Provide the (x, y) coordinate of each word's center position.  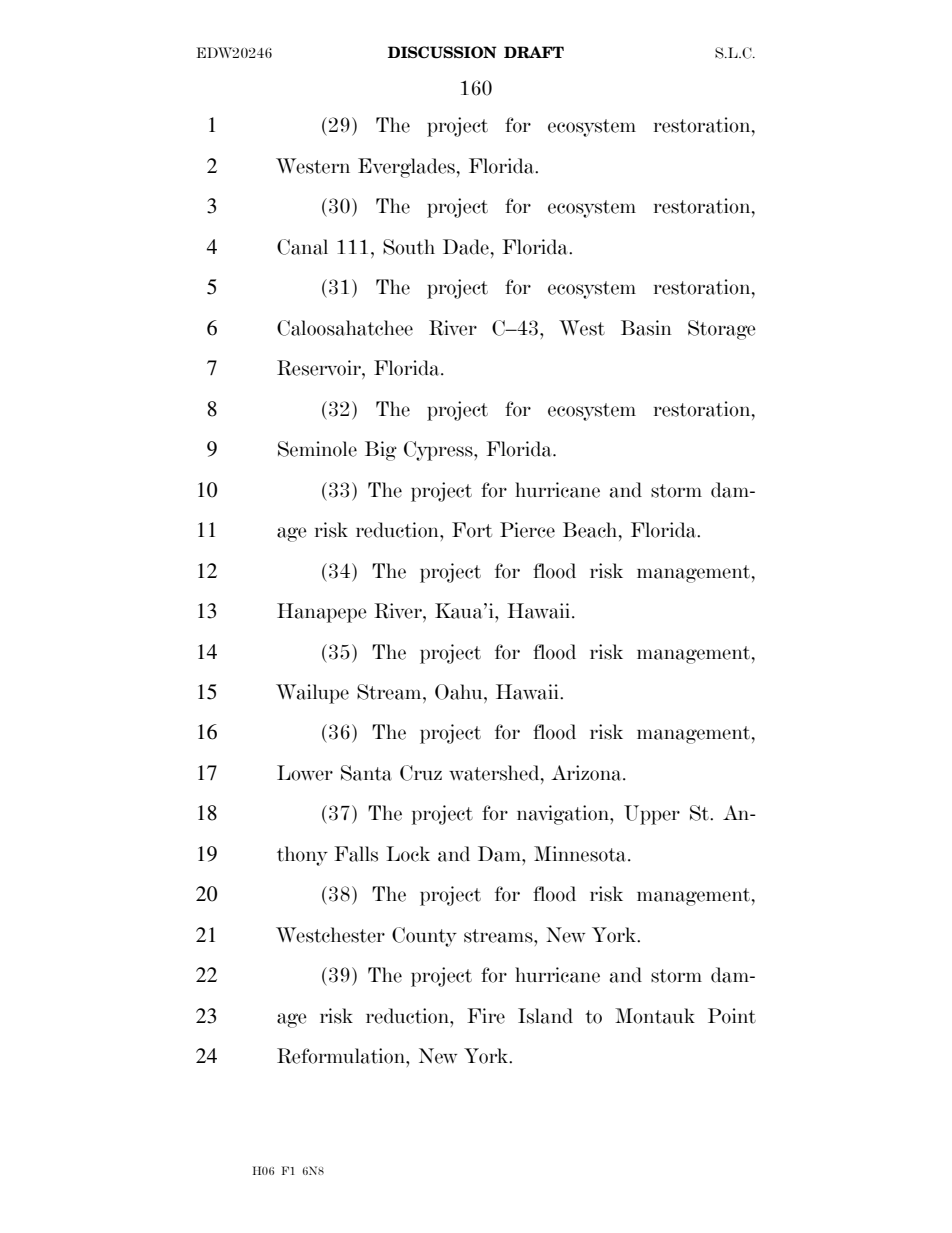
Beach (591, 530)
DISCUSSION (442, 52)
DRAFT (534, 52)
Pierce (527, 530)
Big (381, 451)
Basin (646, 328)
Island (545, 1016)
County (424, 937)
